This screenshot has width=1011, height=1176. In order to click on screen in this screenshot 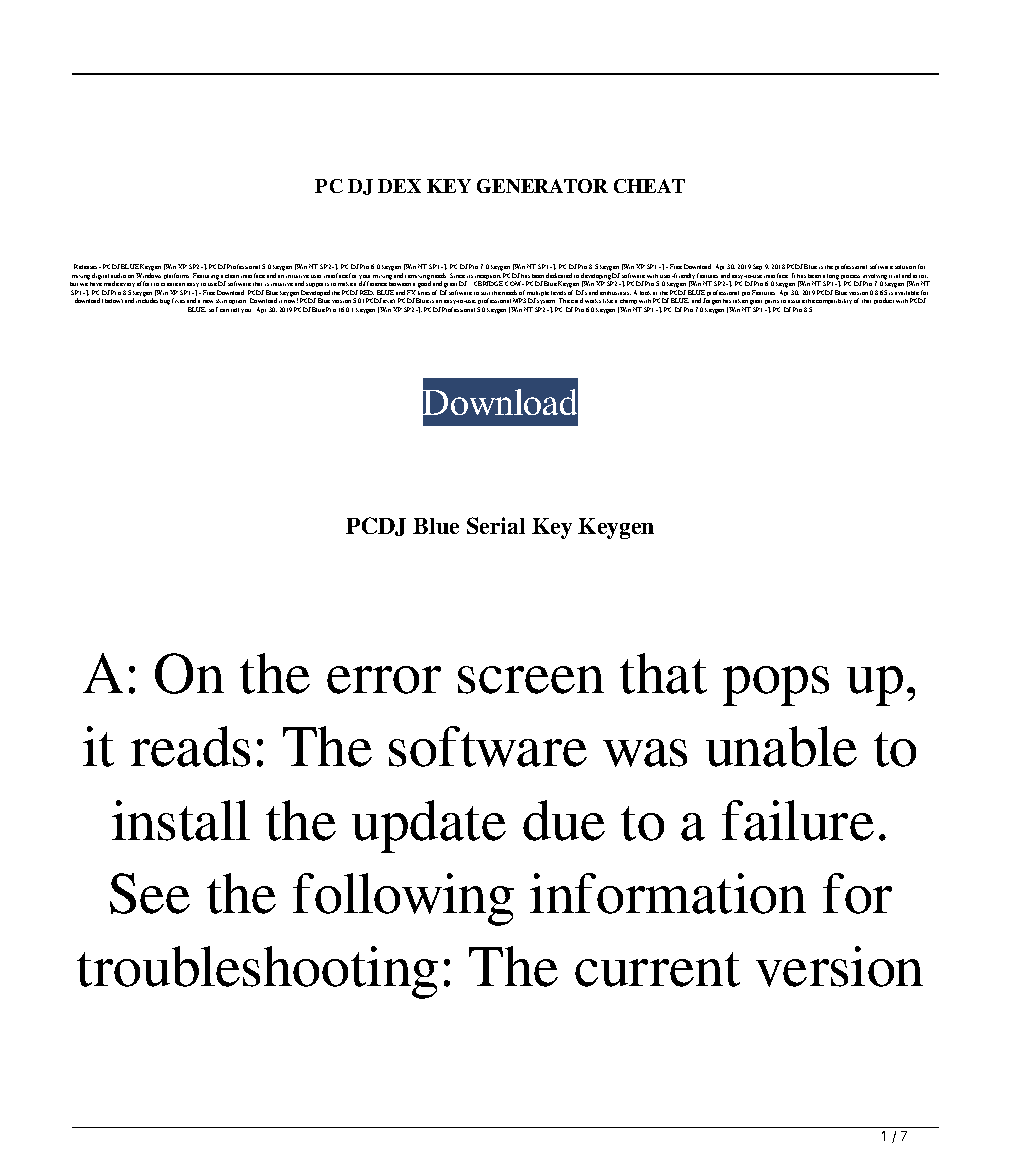, I will do `click(531, 680)`.
